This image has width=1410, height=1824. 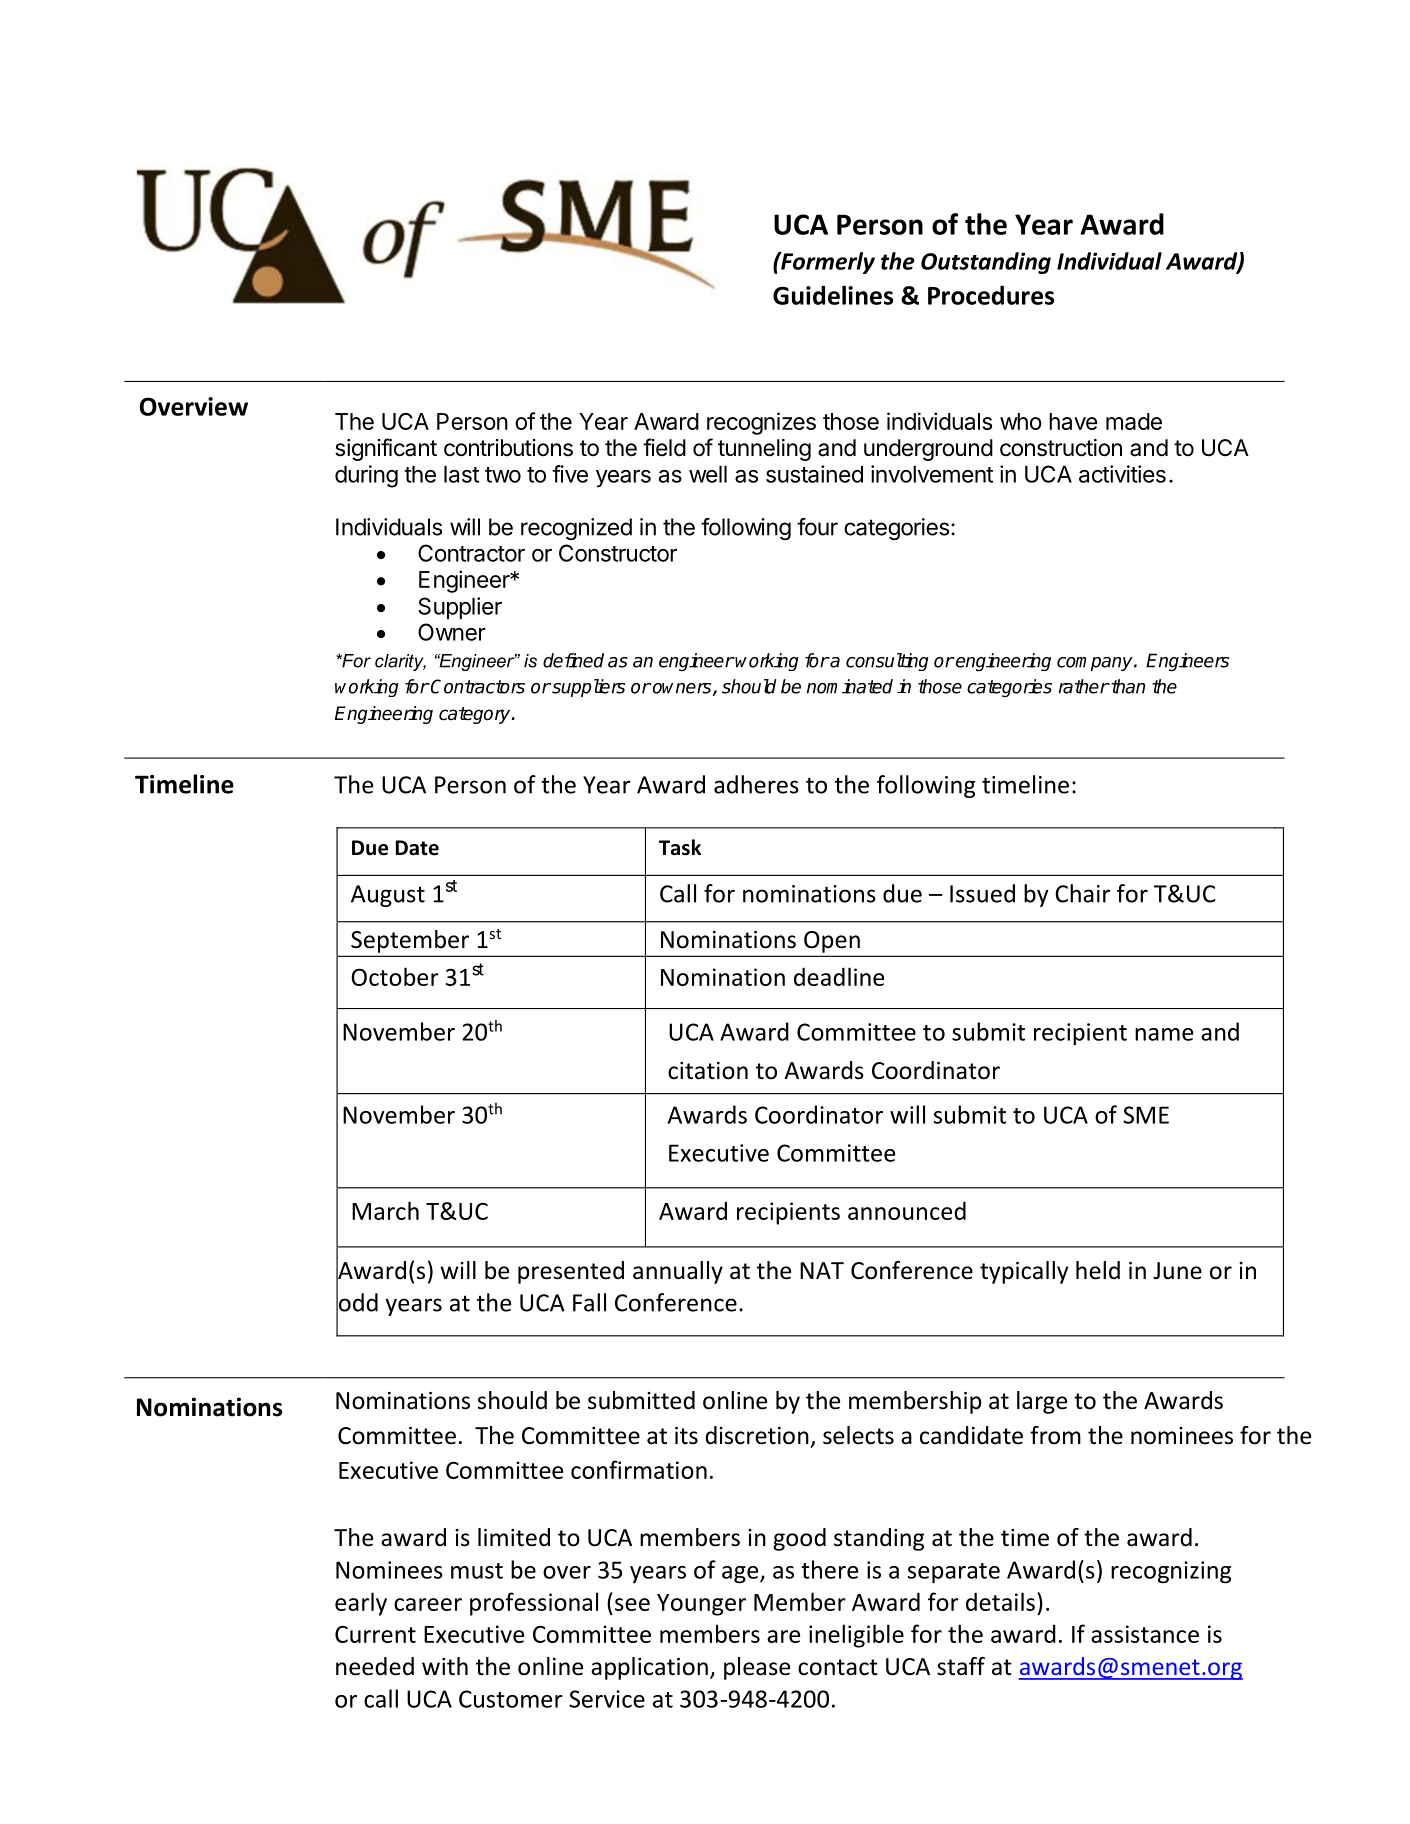 What do you see at coordinates (445, 1666) in the image?
I see `with` at bounding box center [445, 1666].
